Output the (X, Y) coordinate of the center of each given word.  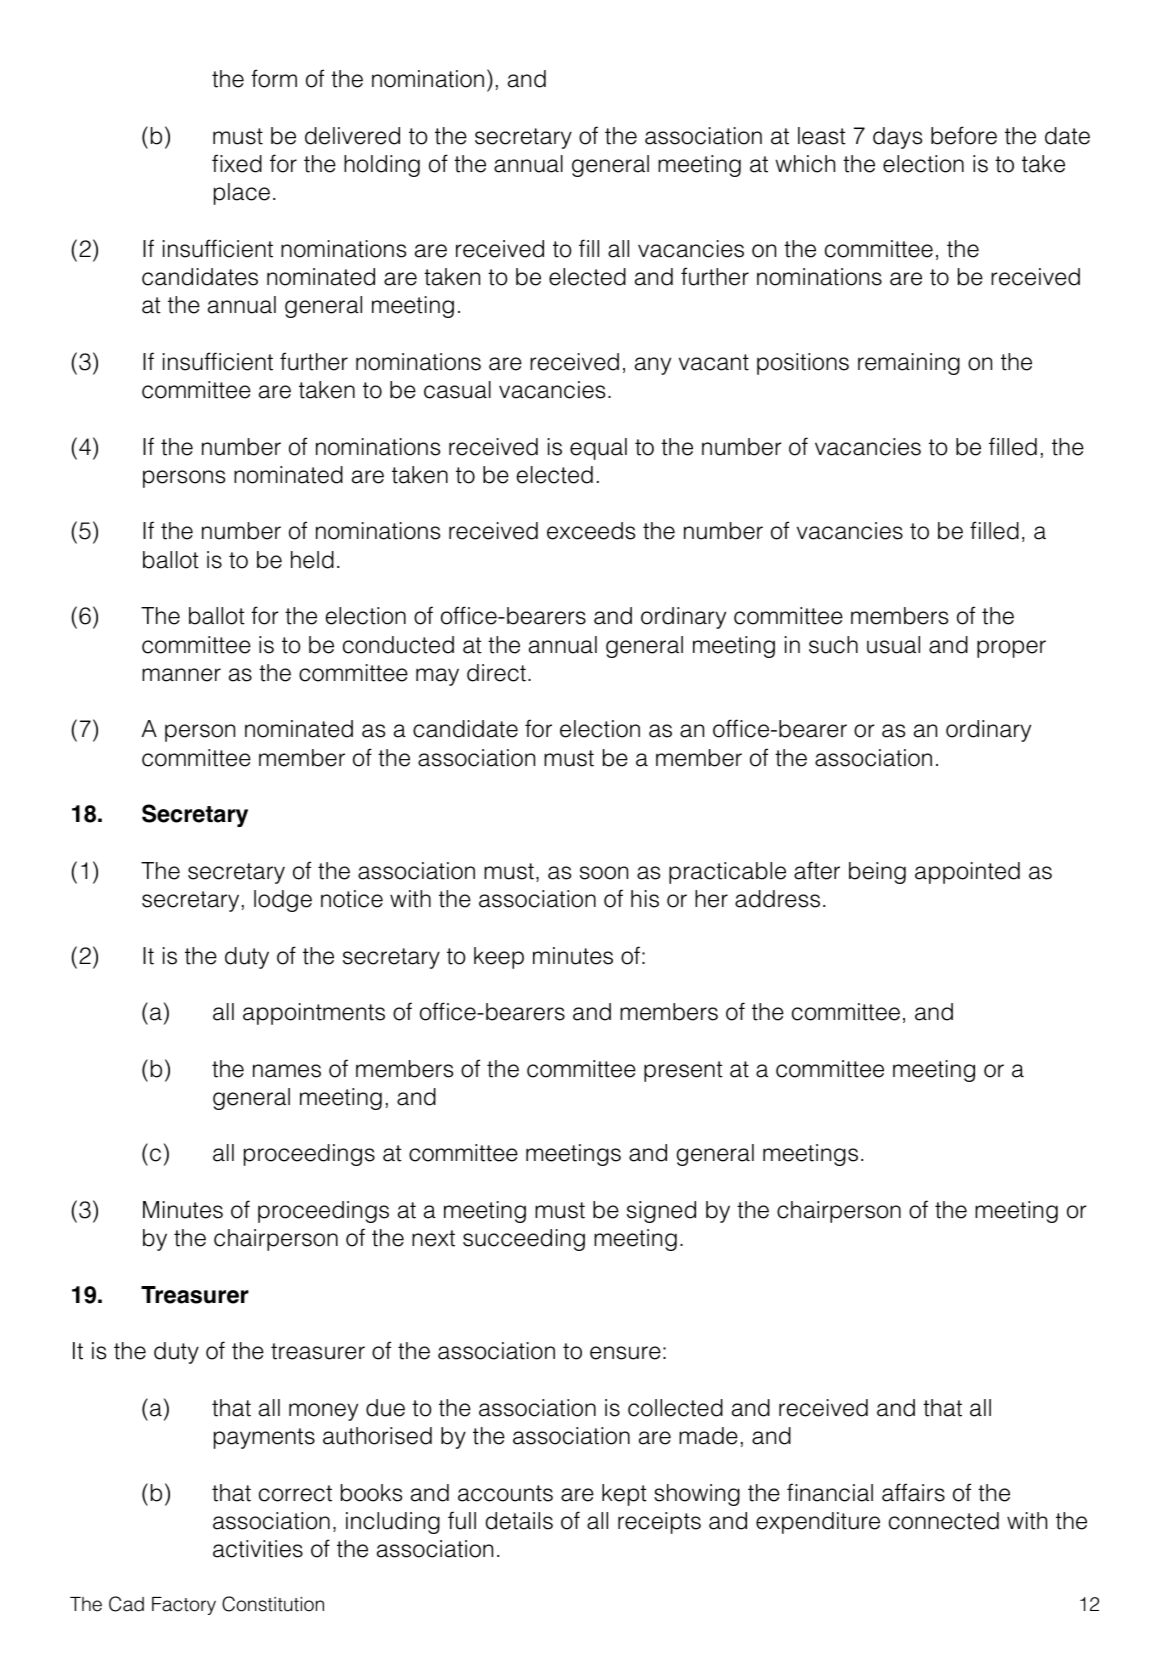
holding (382, 166)
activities (258, 1549)
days (897, 138)
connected (944, 1521)
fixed (237, 163)
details (519, 1521)
